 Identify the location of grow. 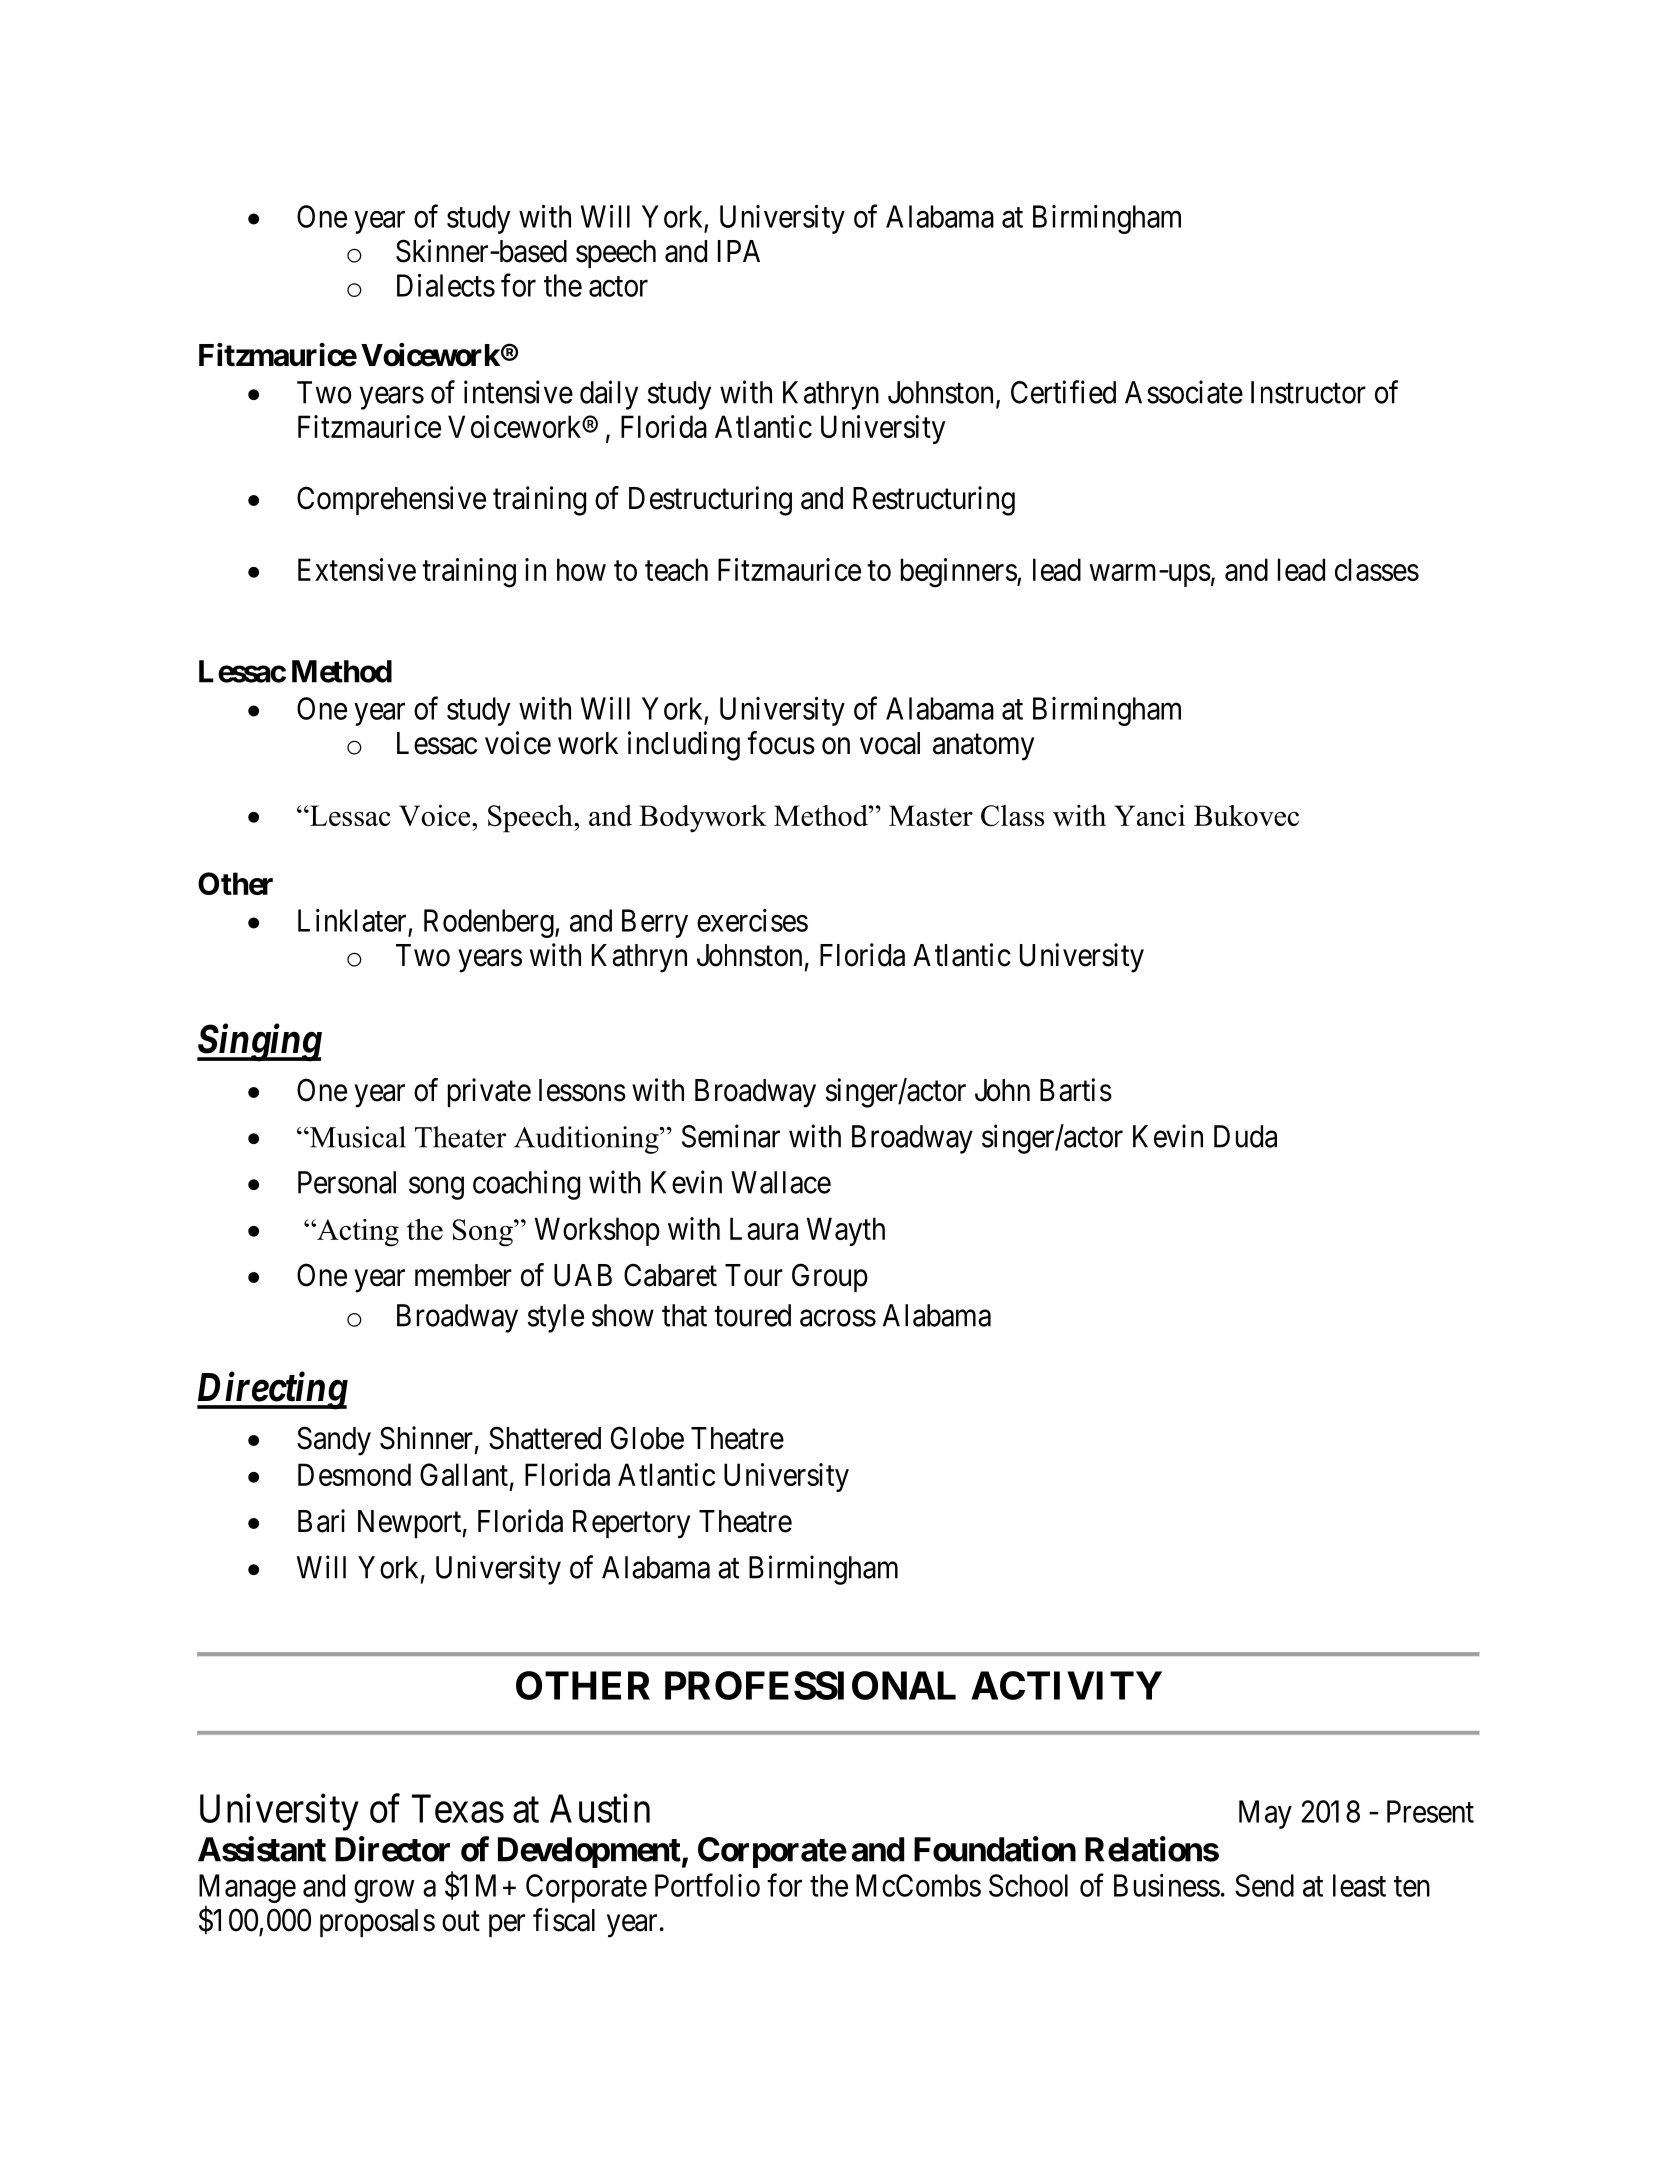
(384, 1891).
